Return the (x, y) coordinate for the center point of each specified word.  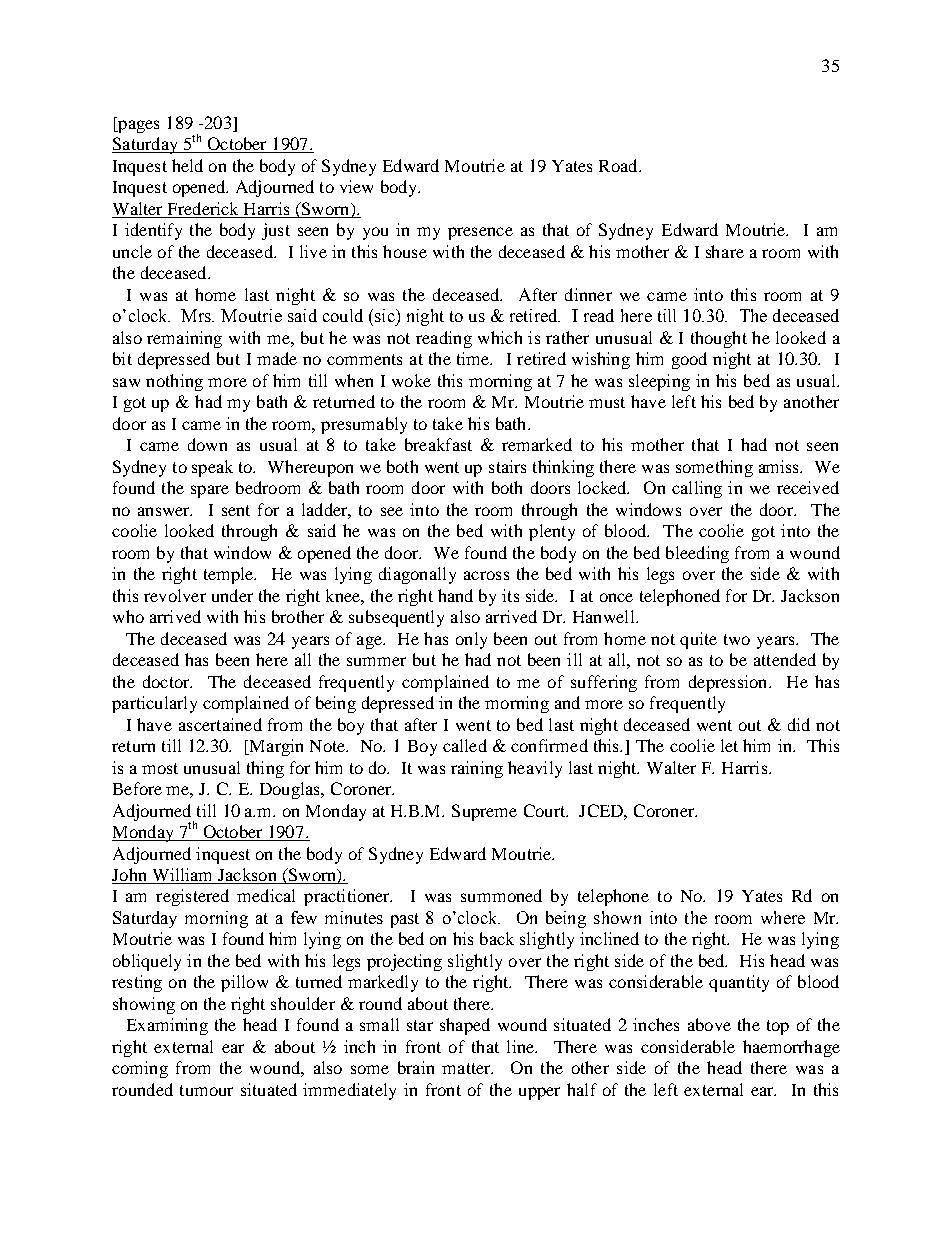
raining (477, 769)
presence (480, 233)
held (187, 165)
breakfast (438, 444)
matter (467, 1068)
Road (619, 165)
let (729, 745)
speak (212, 468)
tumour (206, 1090)
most (160, 768)
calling (697, 489)
